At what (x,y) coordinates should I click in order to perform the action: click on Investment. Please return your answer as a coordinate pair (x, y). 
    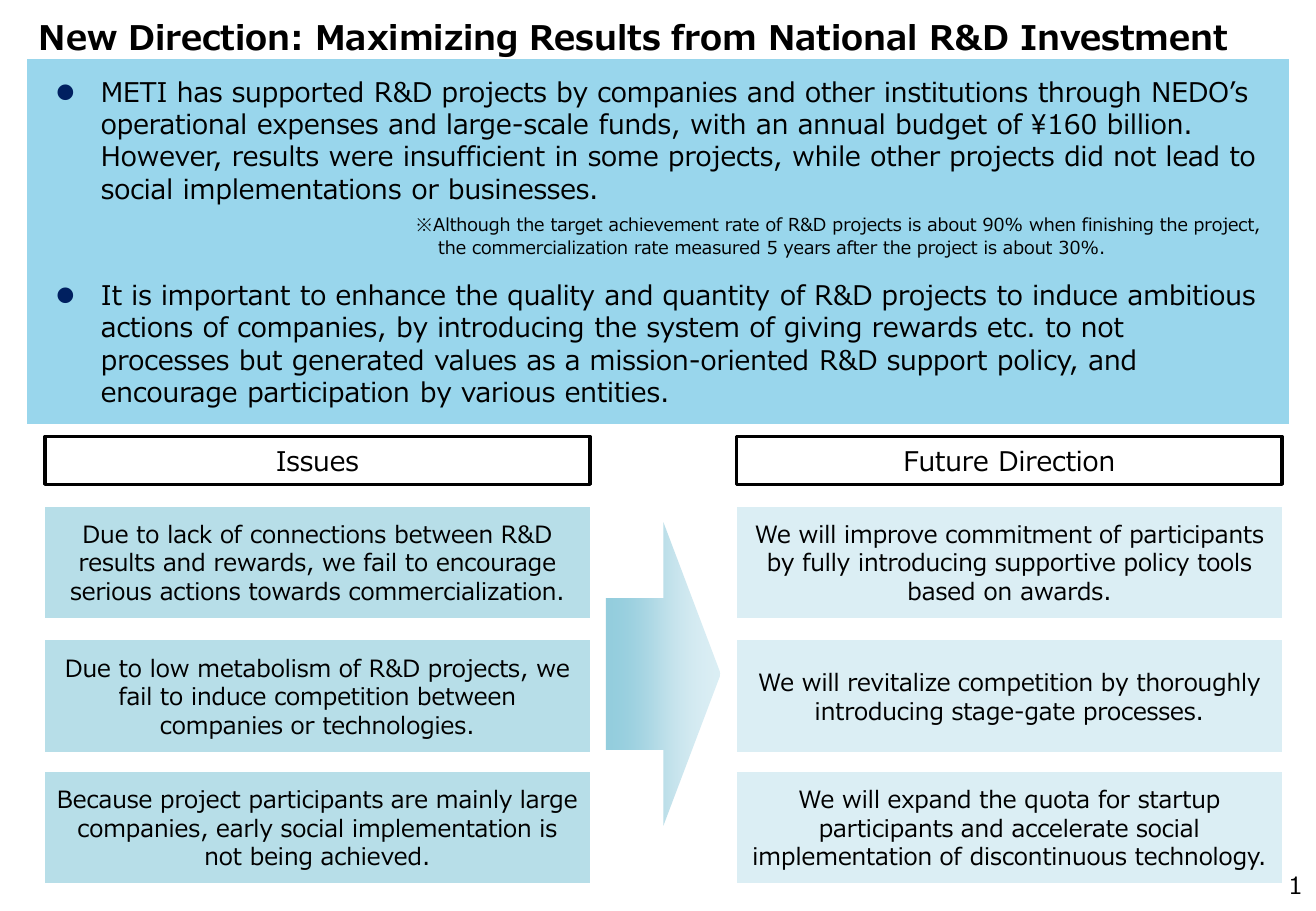
    Looking at the image, I should click on (1124, 38).
